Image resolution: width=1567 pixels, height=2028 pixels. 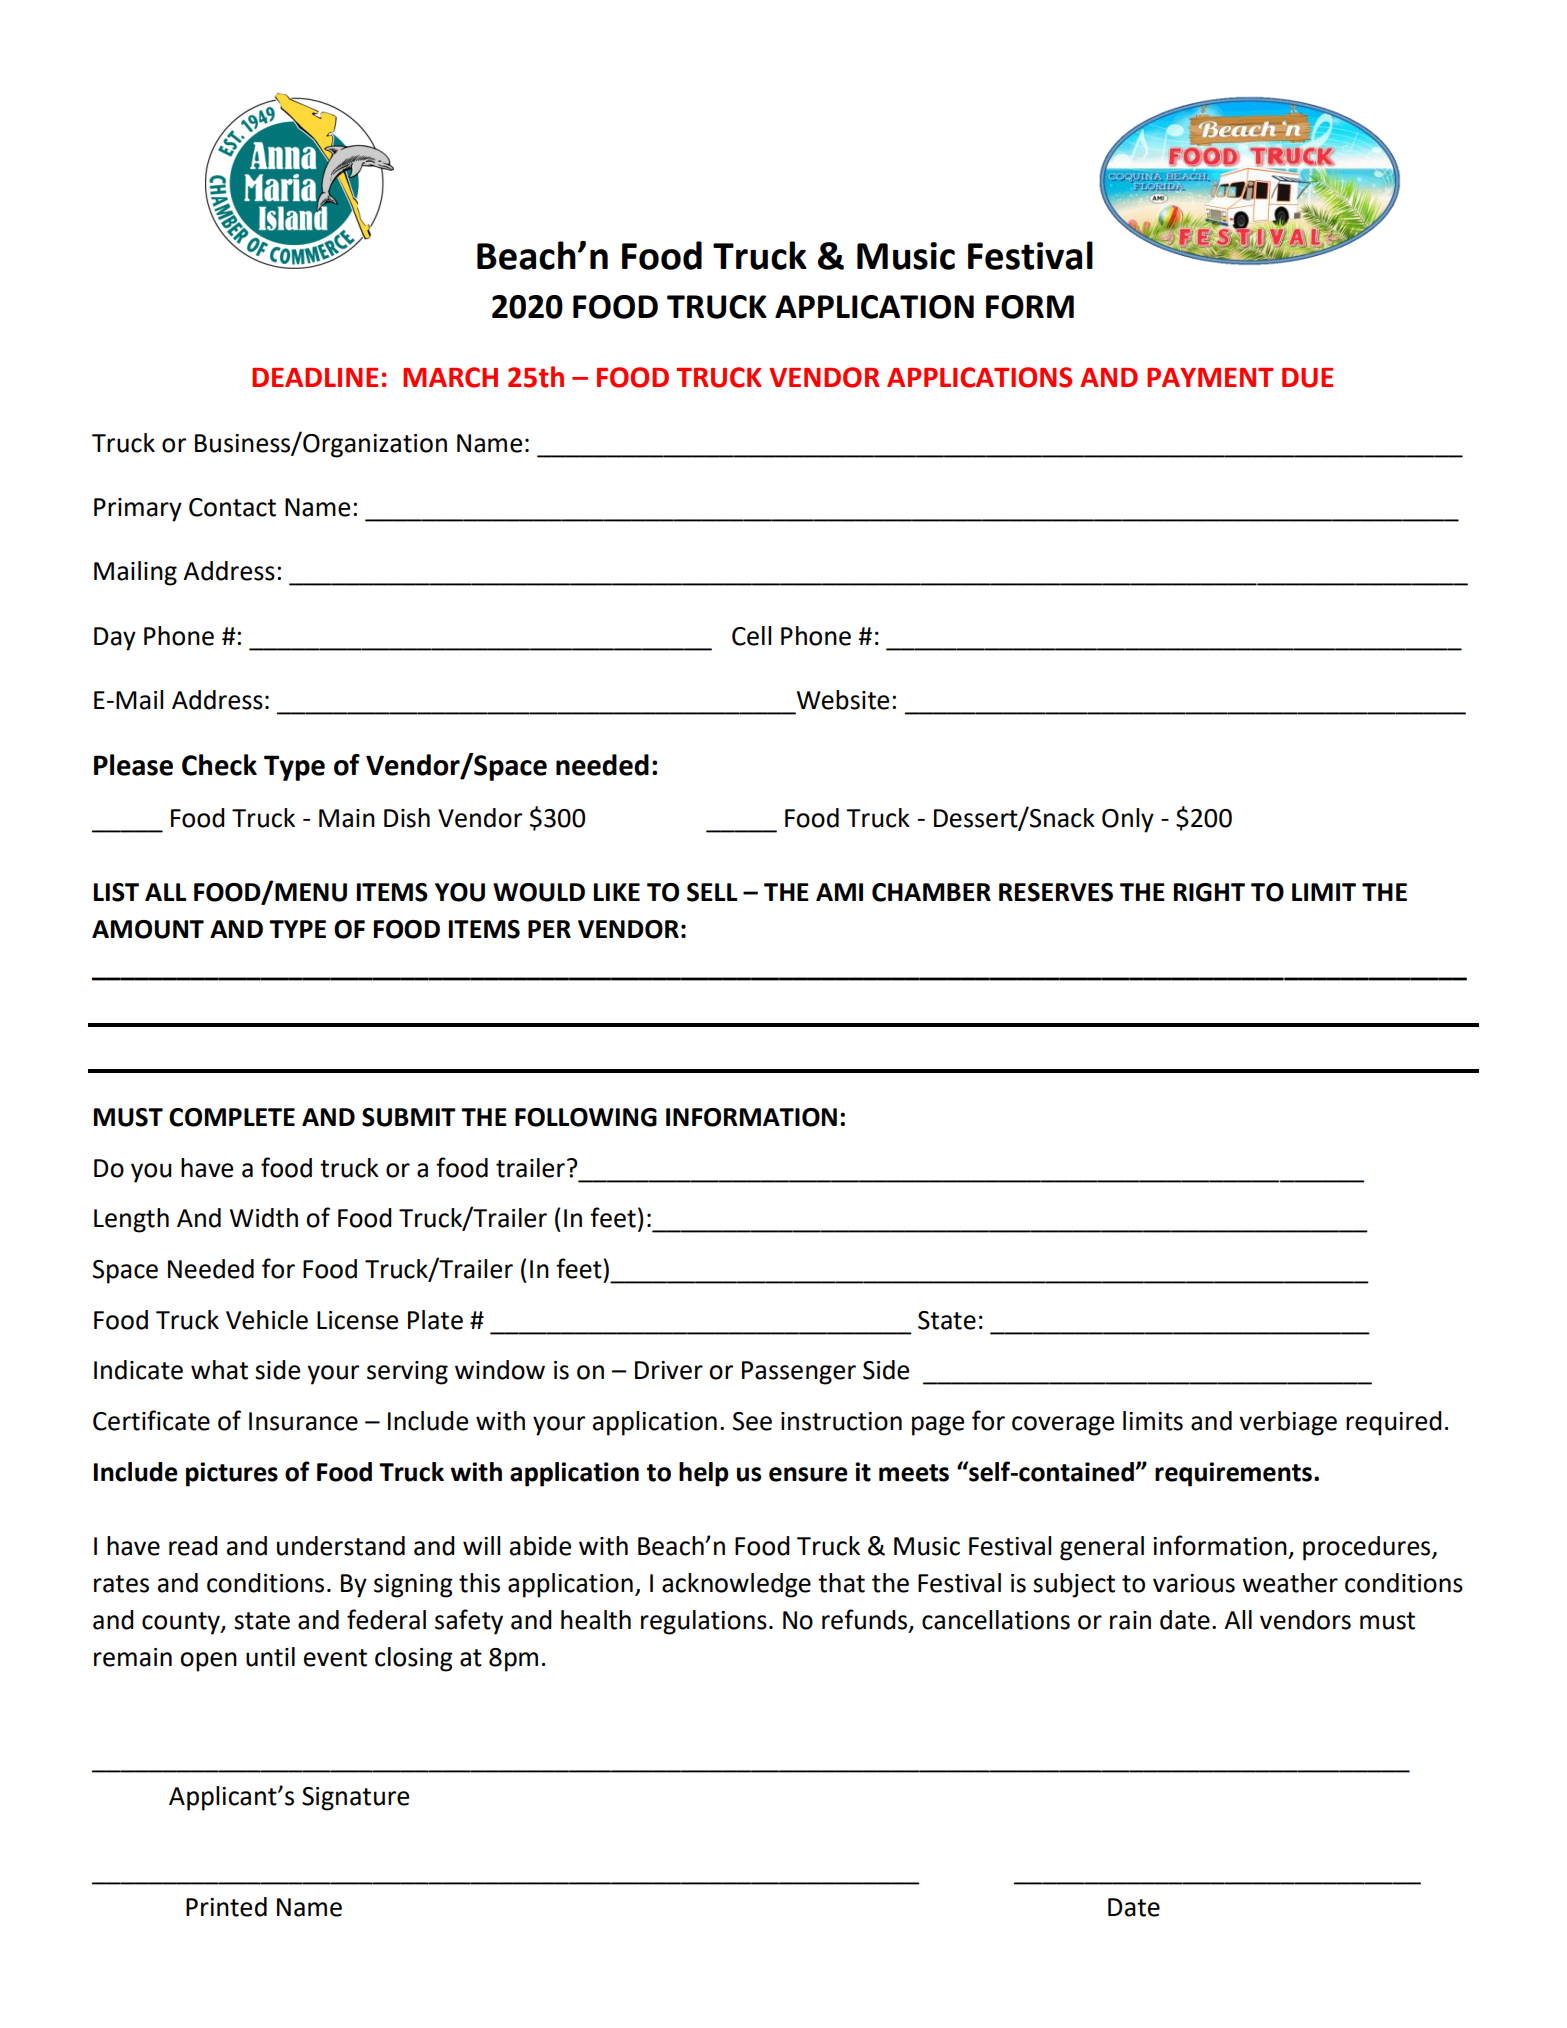 I want to click on COMPLETE, so click(x=232, y=1117).
